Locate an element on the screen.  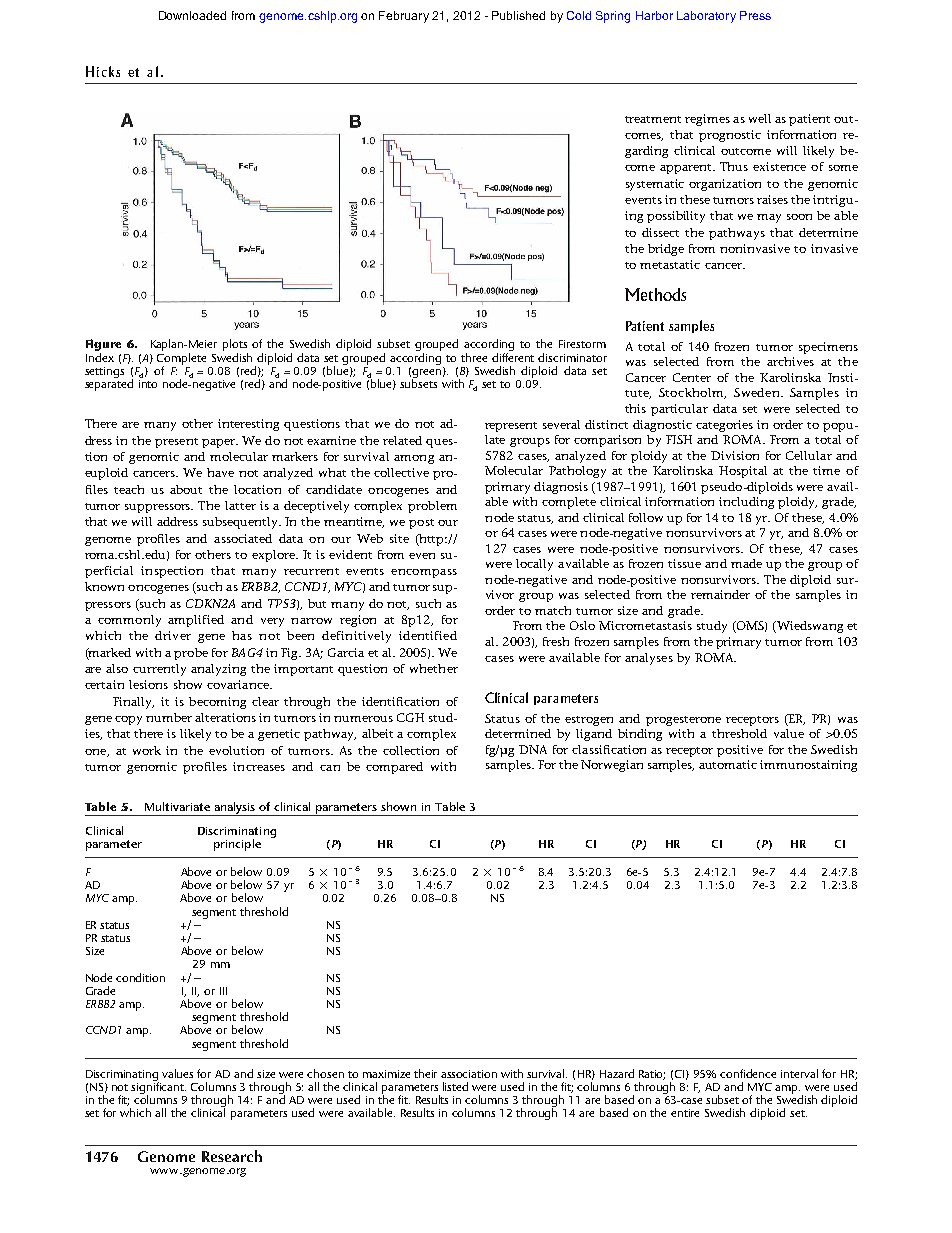
three is located at coordinates (474, 357).
